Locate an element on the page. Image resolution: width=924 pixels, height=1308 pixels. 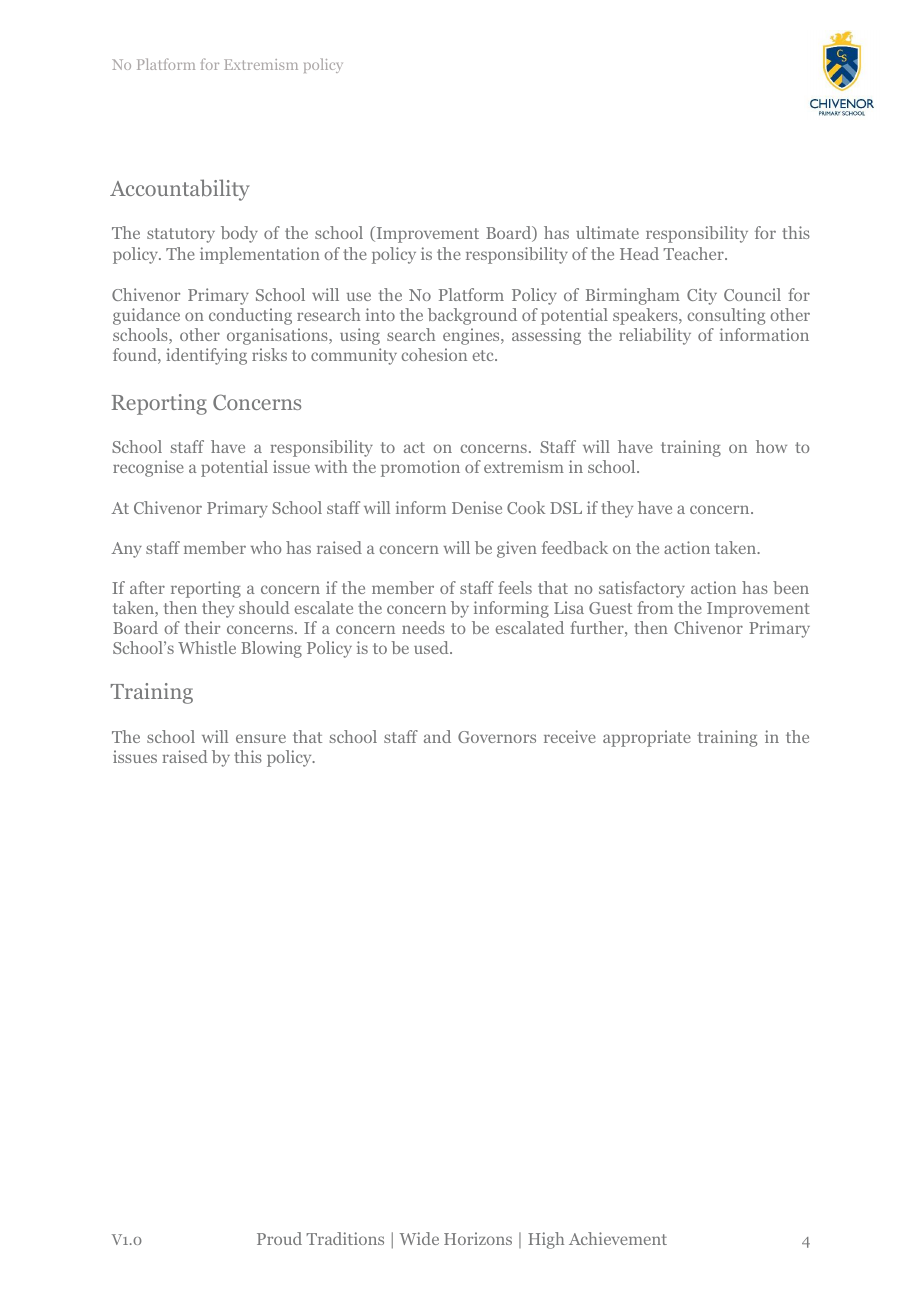
statutory is located at coordinates (181, 235).
